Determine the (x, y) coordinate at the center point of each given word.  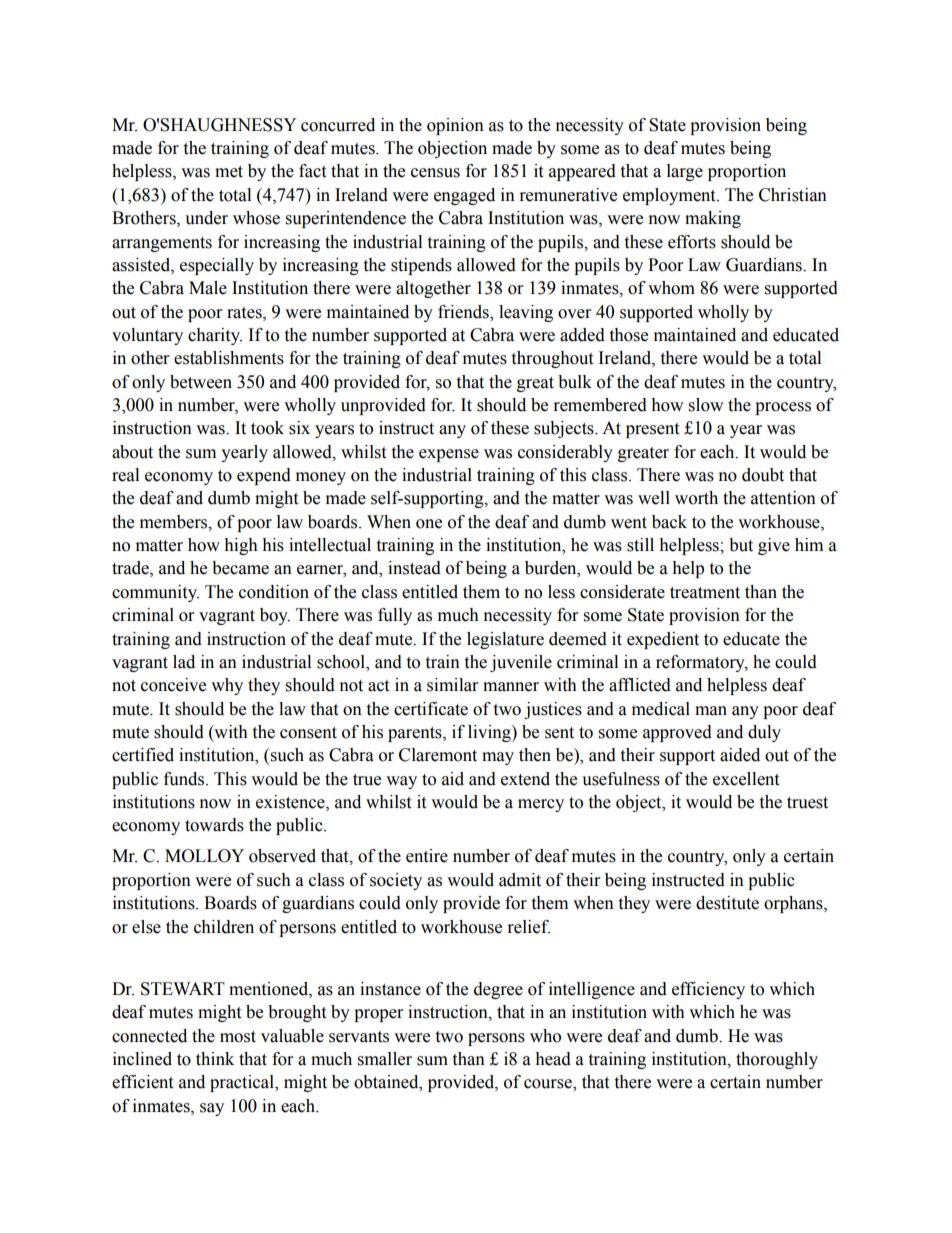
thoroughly (777, 1060)
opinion (455, 126)
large (685, 172)
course (549, 1085)
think (215, 1059)
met (229, 172)
